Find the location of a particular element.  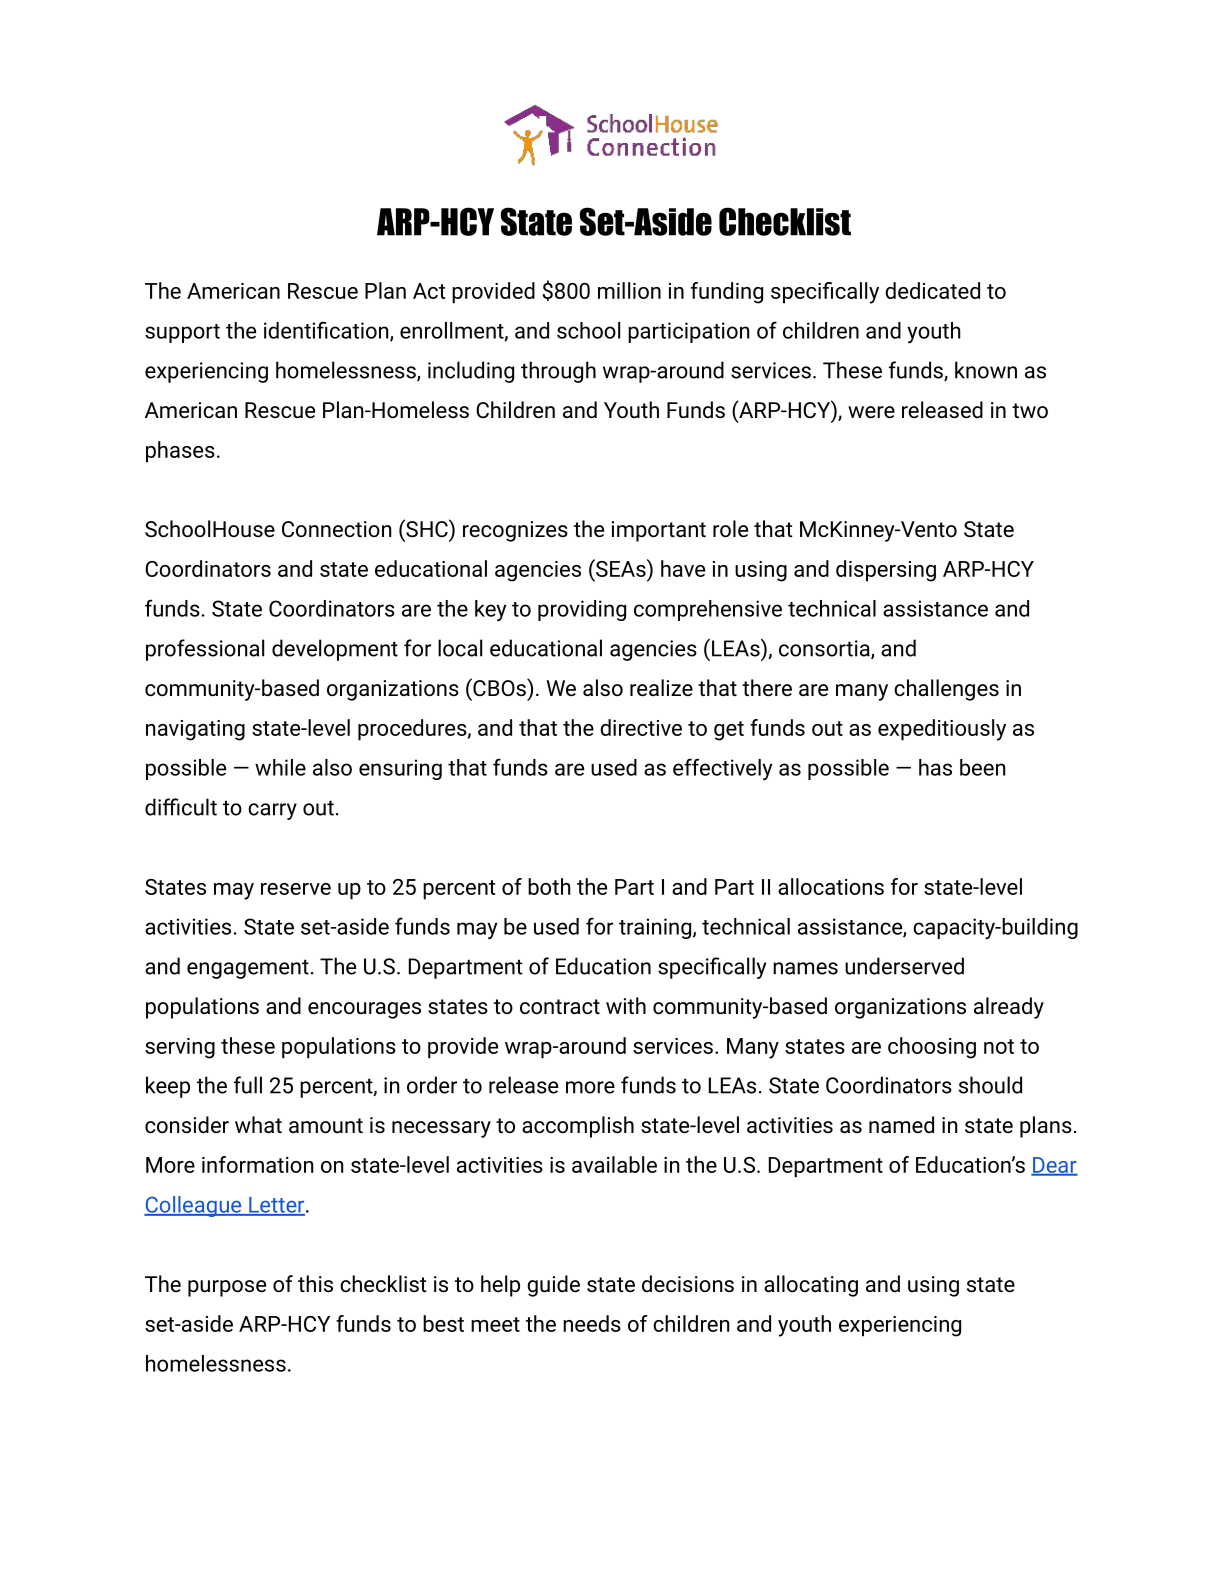

support is located at coordinates (182, 333).
